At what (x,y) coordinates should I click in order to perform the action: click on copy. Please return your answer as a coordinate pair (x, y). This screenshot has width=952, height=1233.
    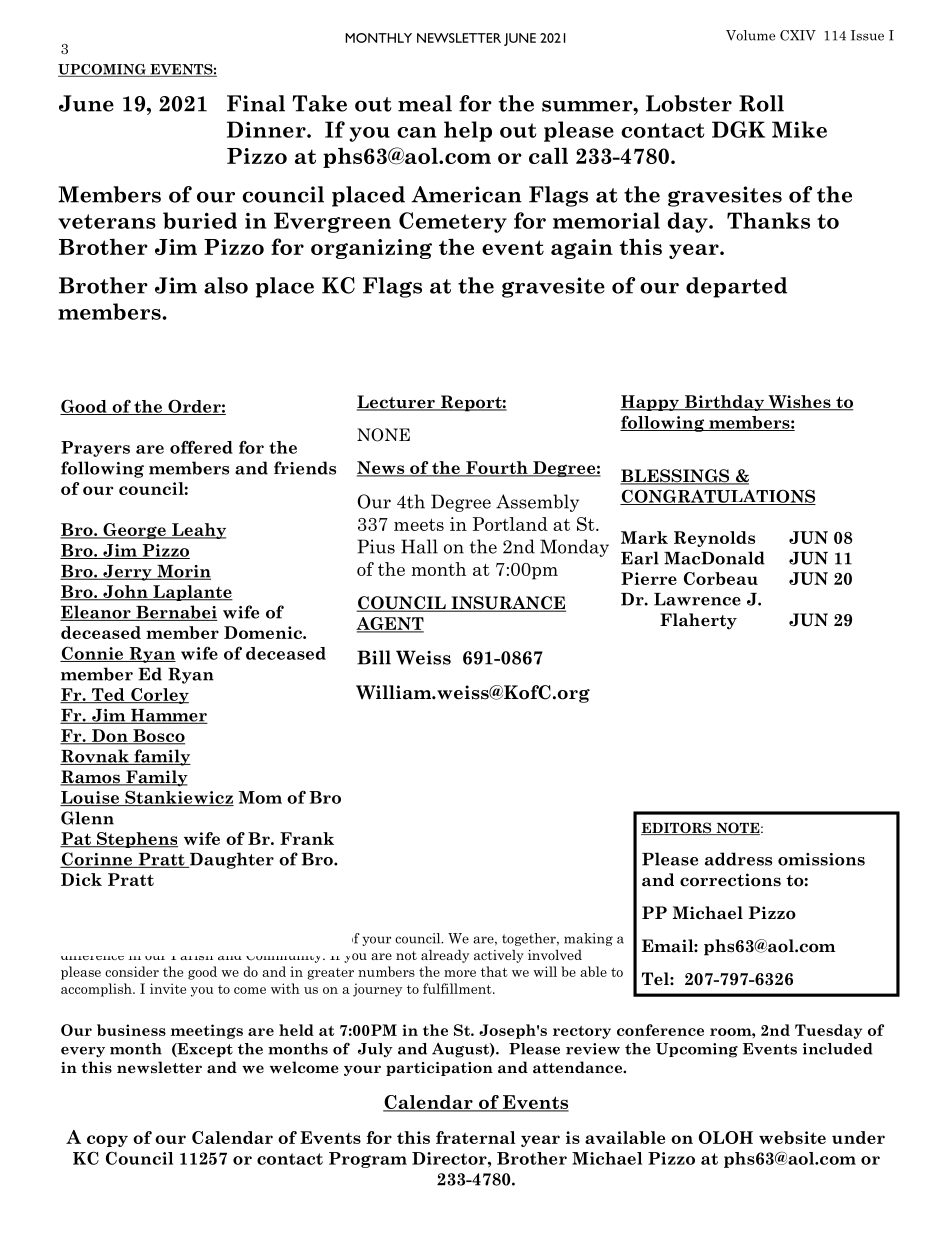
    Looking at the image, I should click on (107, 1141).
